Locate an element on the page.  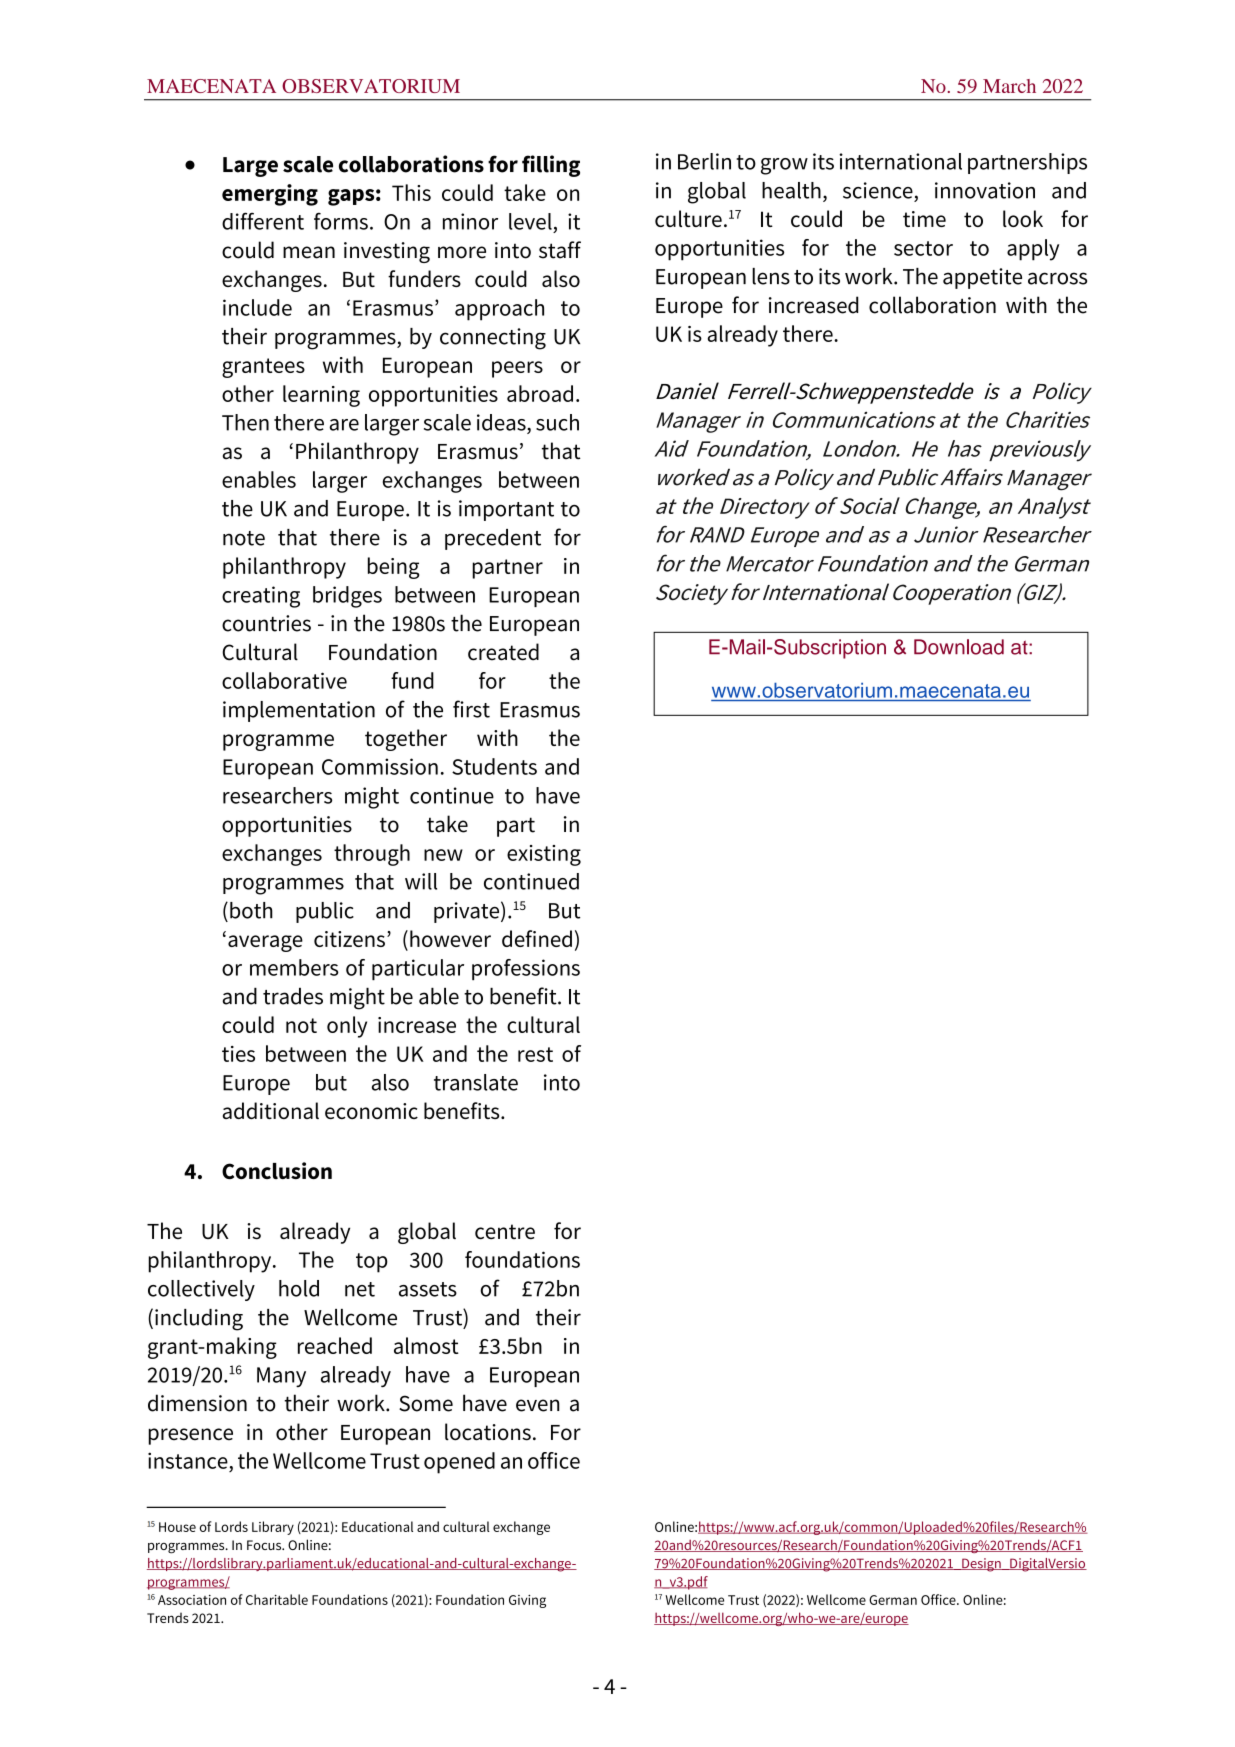
centre is located at coordinates (505, 1232).
